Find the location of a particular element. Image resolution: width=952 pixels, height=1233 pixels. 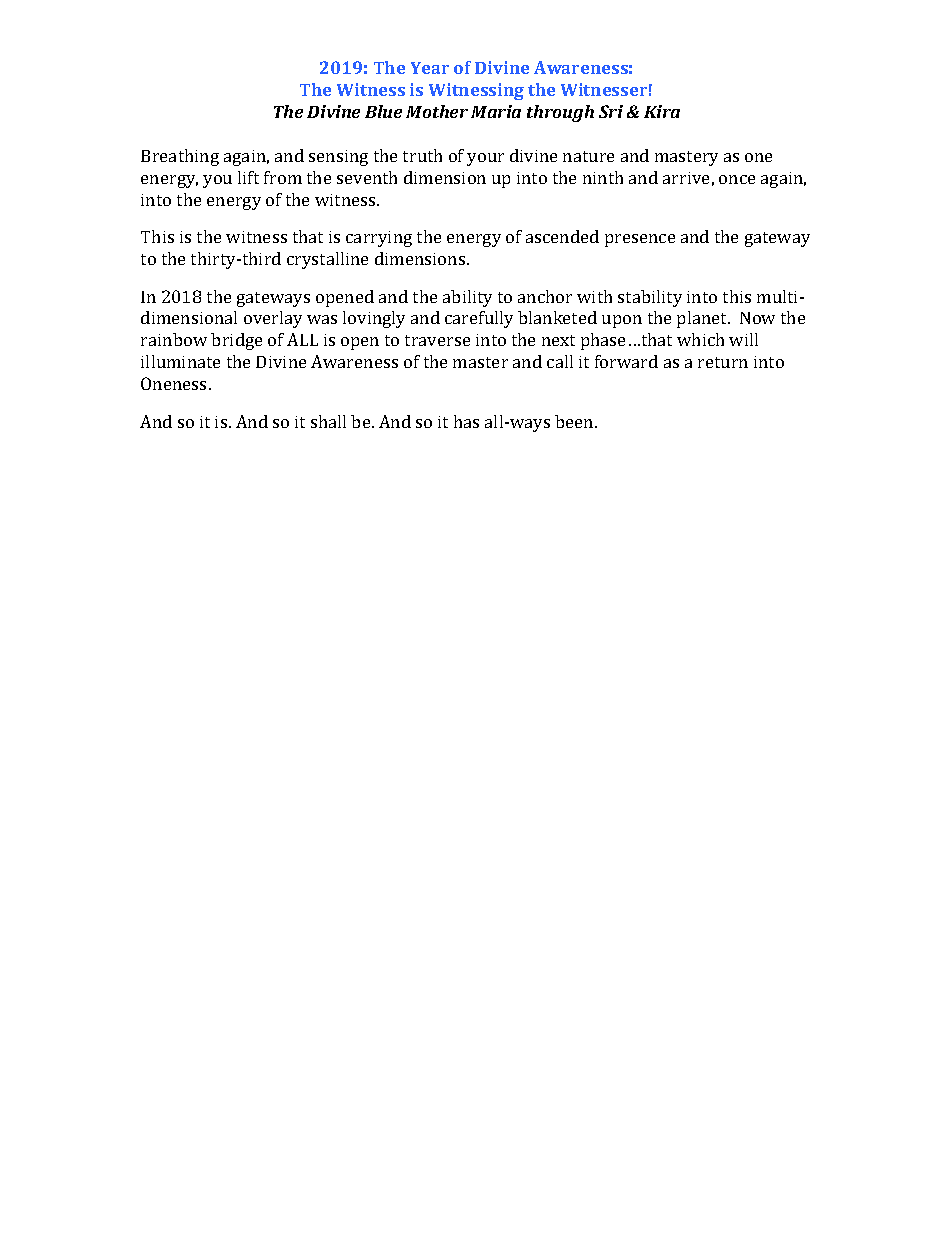

Blue is located at coordinates (383, 111).
